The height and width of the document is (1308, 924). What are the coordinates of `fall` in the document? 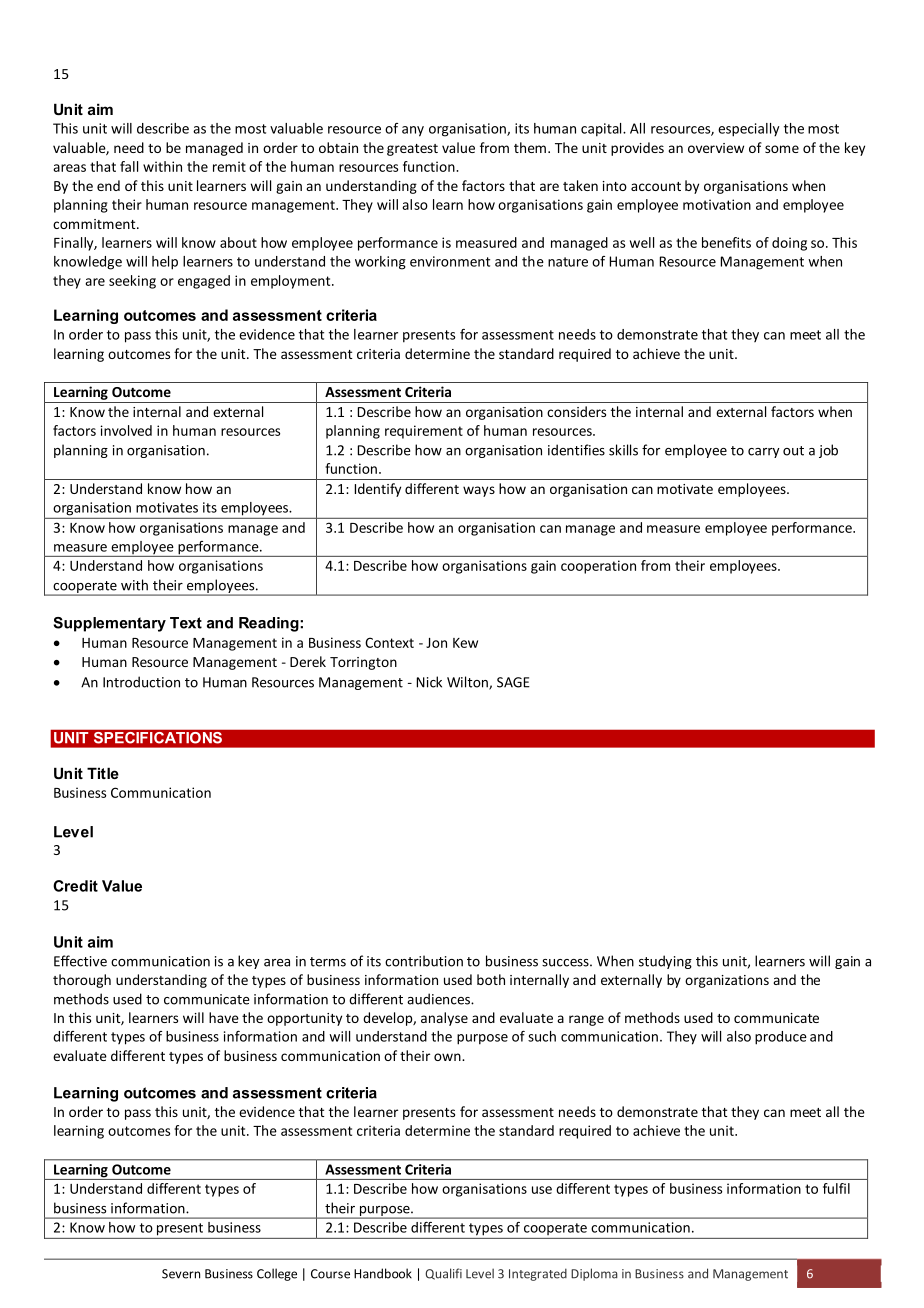 It's located at (129, 166).
